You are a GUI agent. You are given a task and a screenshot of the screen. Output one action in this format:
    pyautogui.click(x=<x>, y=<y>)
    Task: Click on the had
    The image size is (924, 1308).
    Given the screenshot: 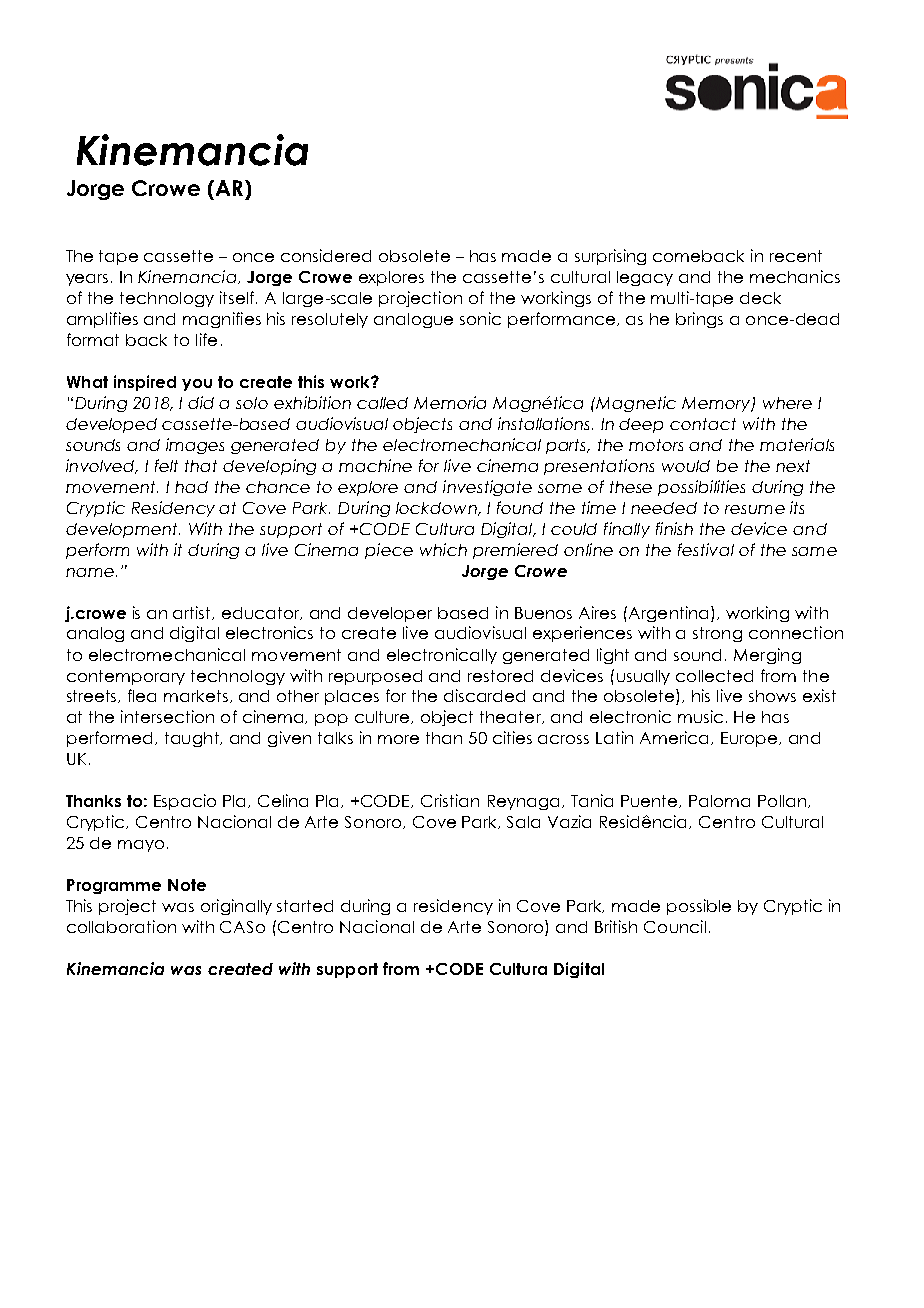 What is the action you would take?
    pyautogui.click(x=191, y=487)
